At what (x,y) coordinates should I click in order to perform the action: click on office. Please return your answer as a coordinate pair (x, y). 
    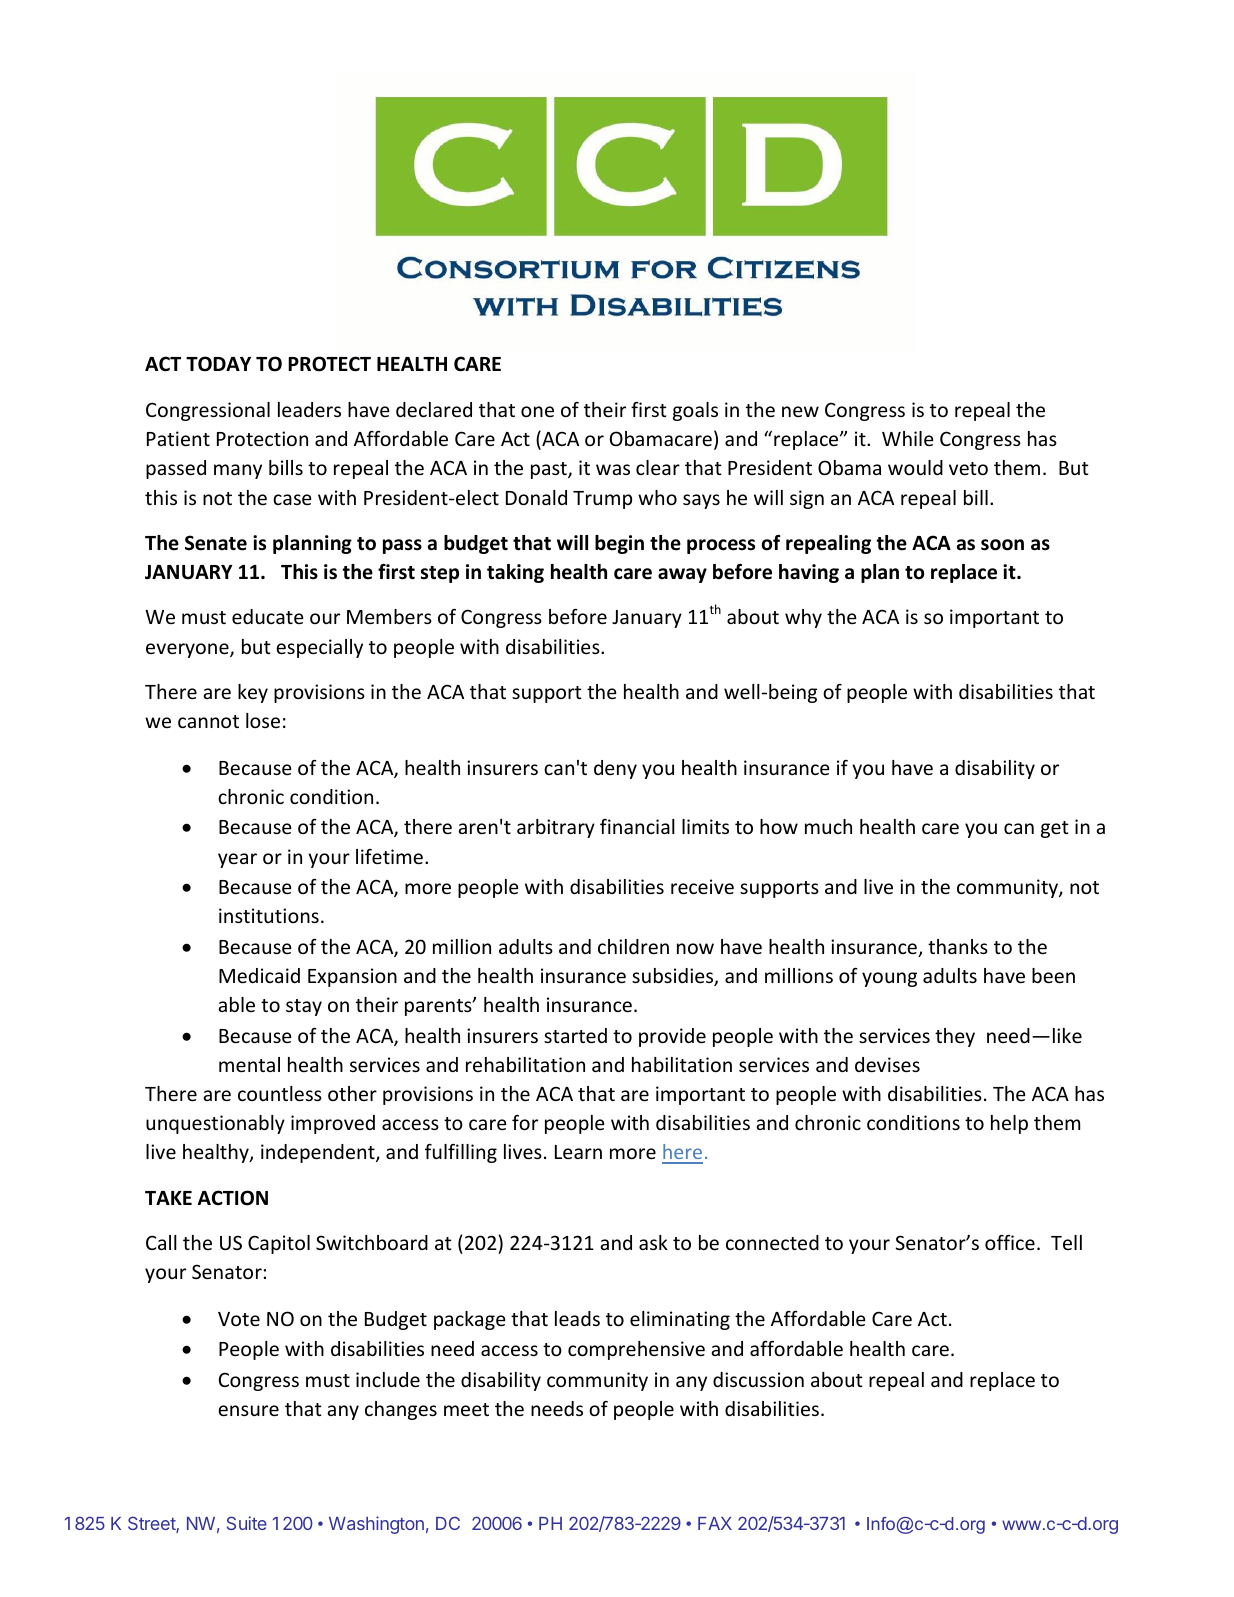
    Looking at the image, I should click on (1010, 1242).
